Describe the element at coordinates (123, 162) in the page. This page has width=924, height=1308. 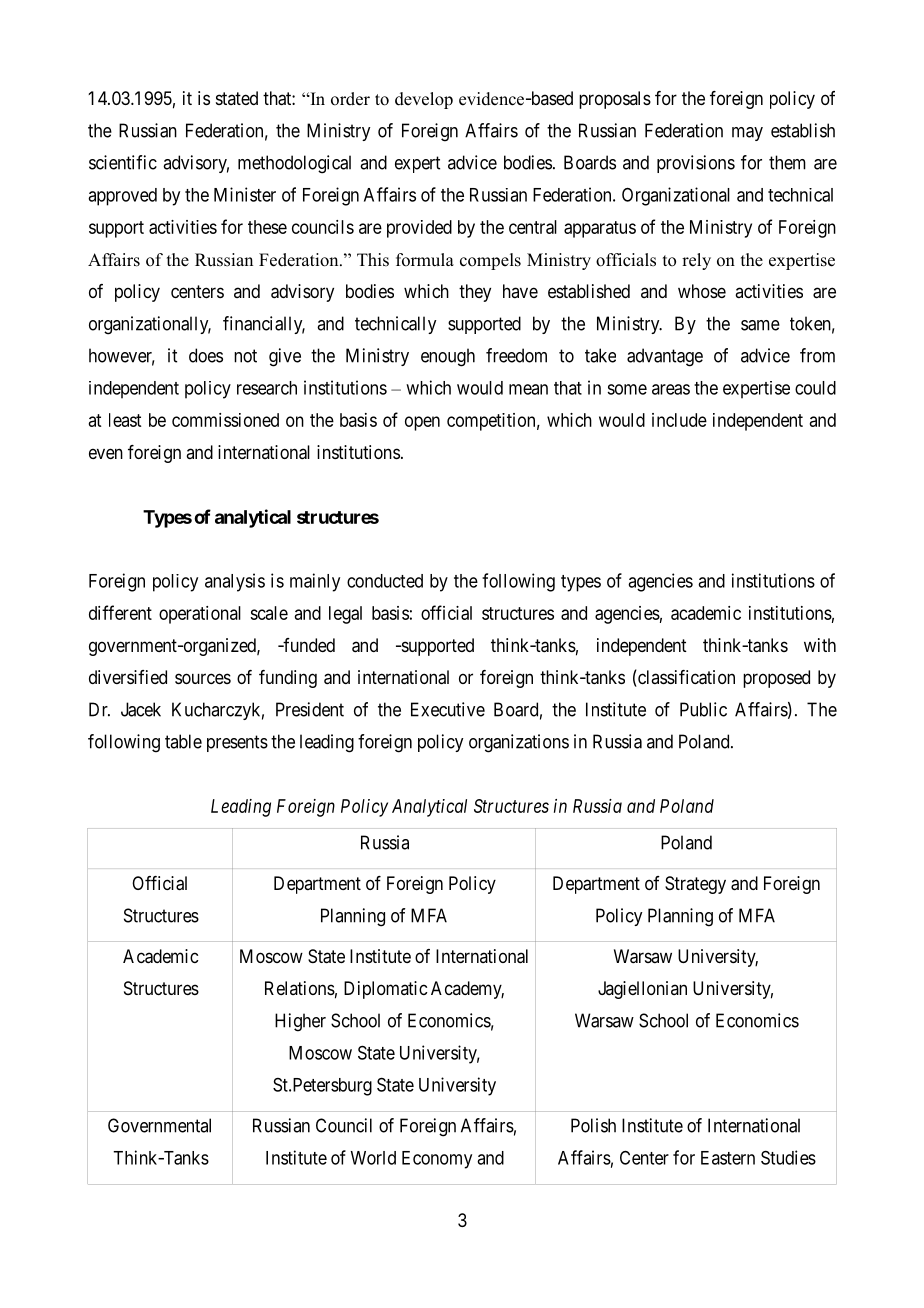
I see `scientific` at that location.
